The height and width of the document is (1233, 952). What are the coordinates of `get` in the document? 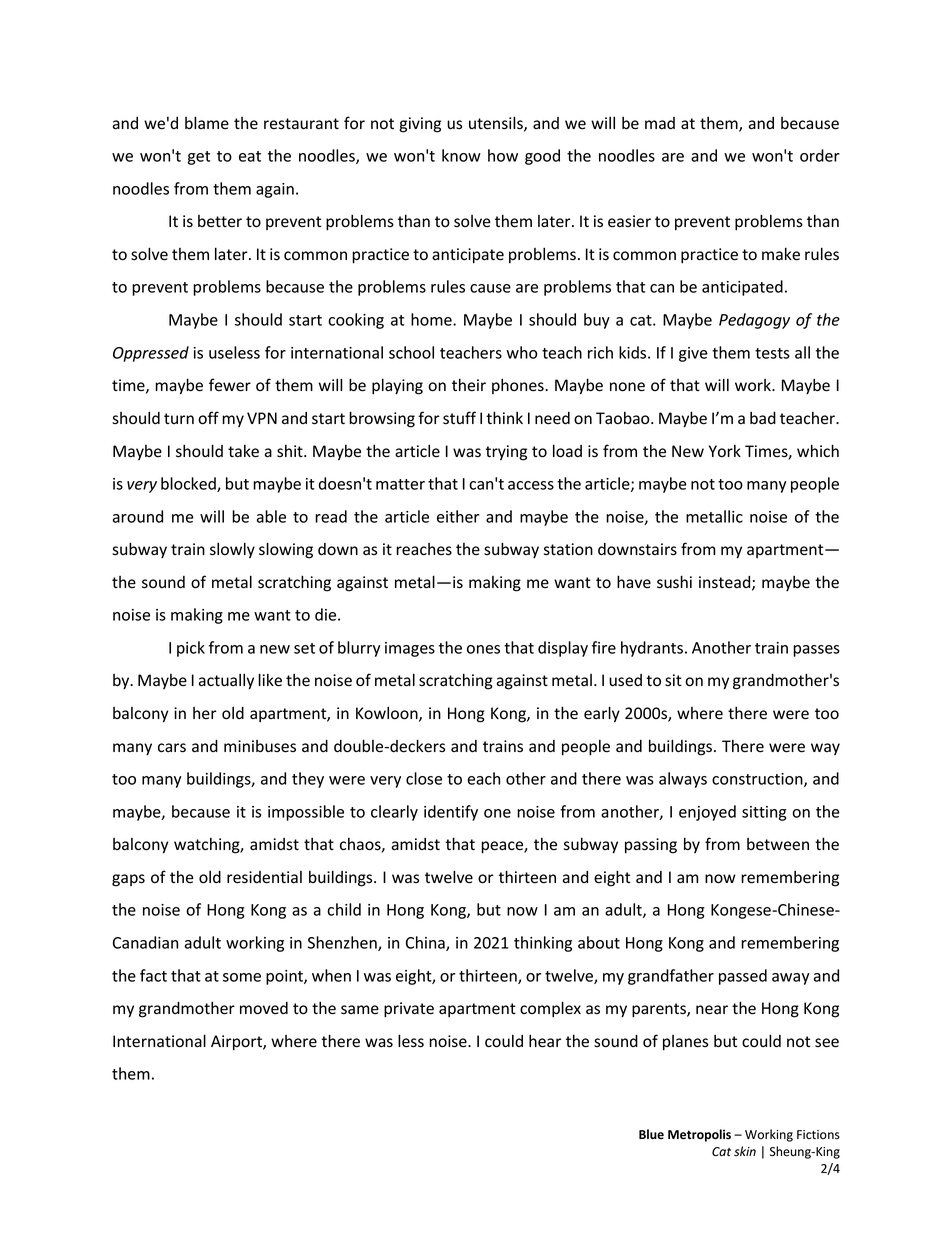 It's located at (199, 158).
